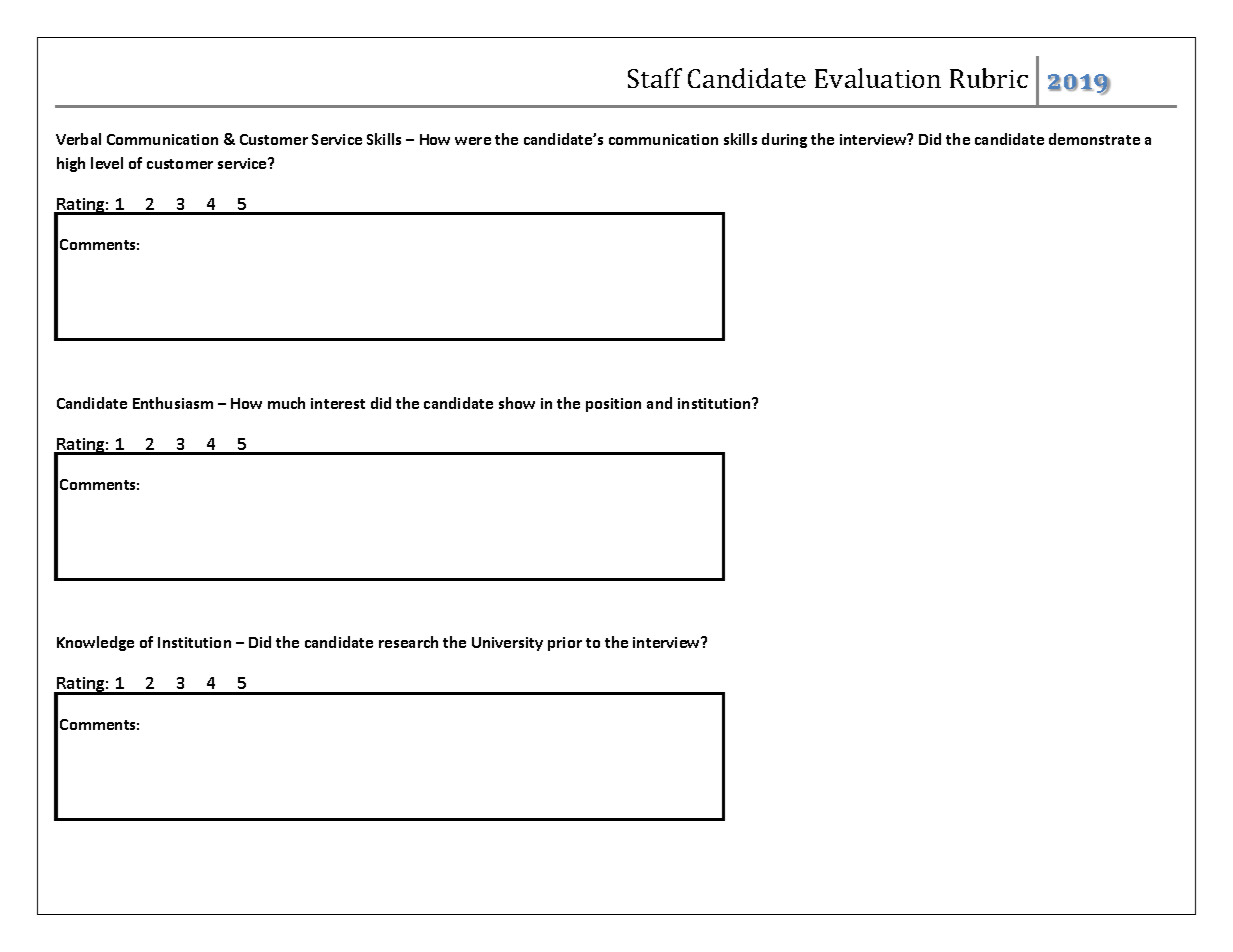 The width and height of the document is (1233, 952). Describe the element at coordinates (565, 644) in the document. I see `prior` at that location.
